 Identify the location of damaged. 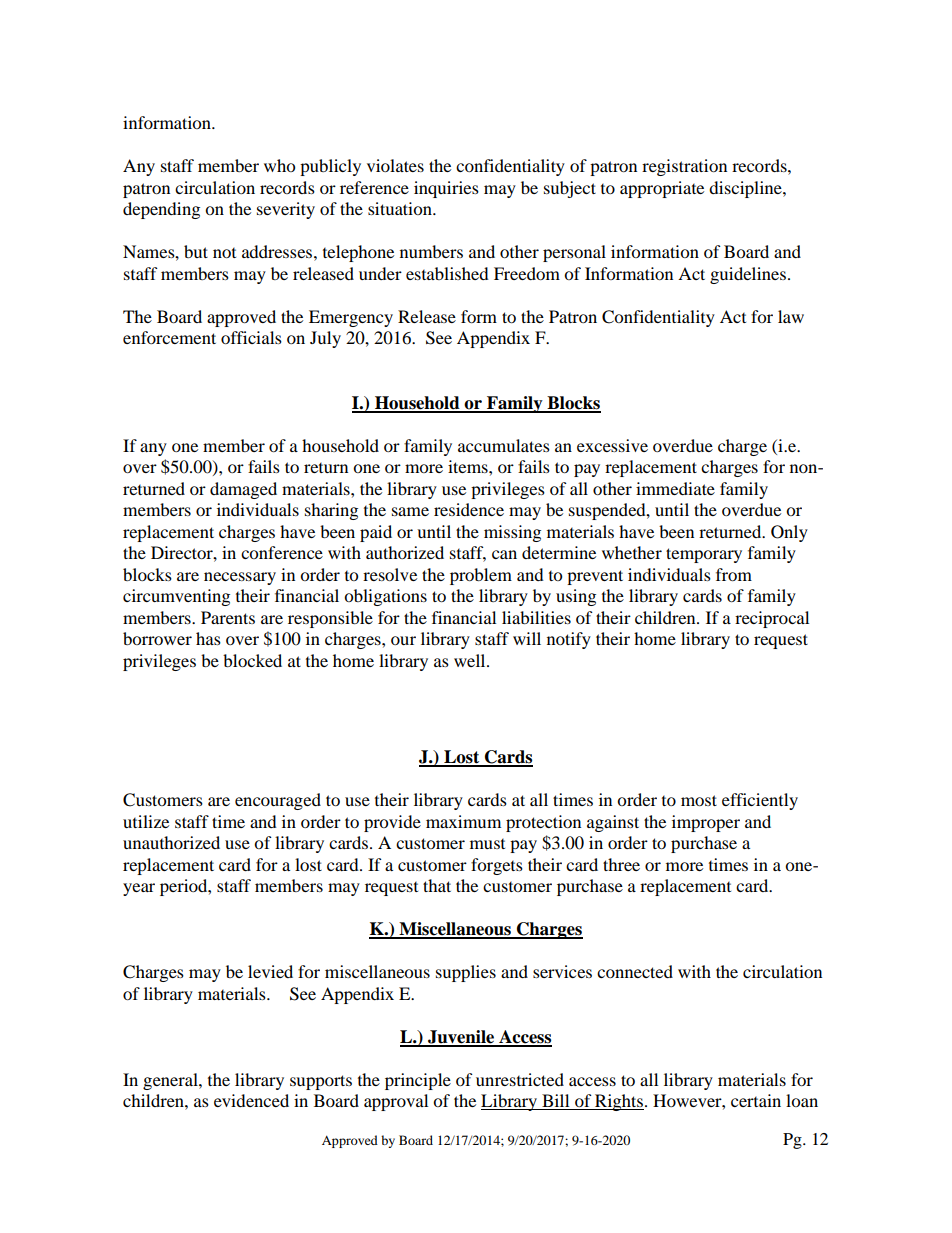
(243, 490).
